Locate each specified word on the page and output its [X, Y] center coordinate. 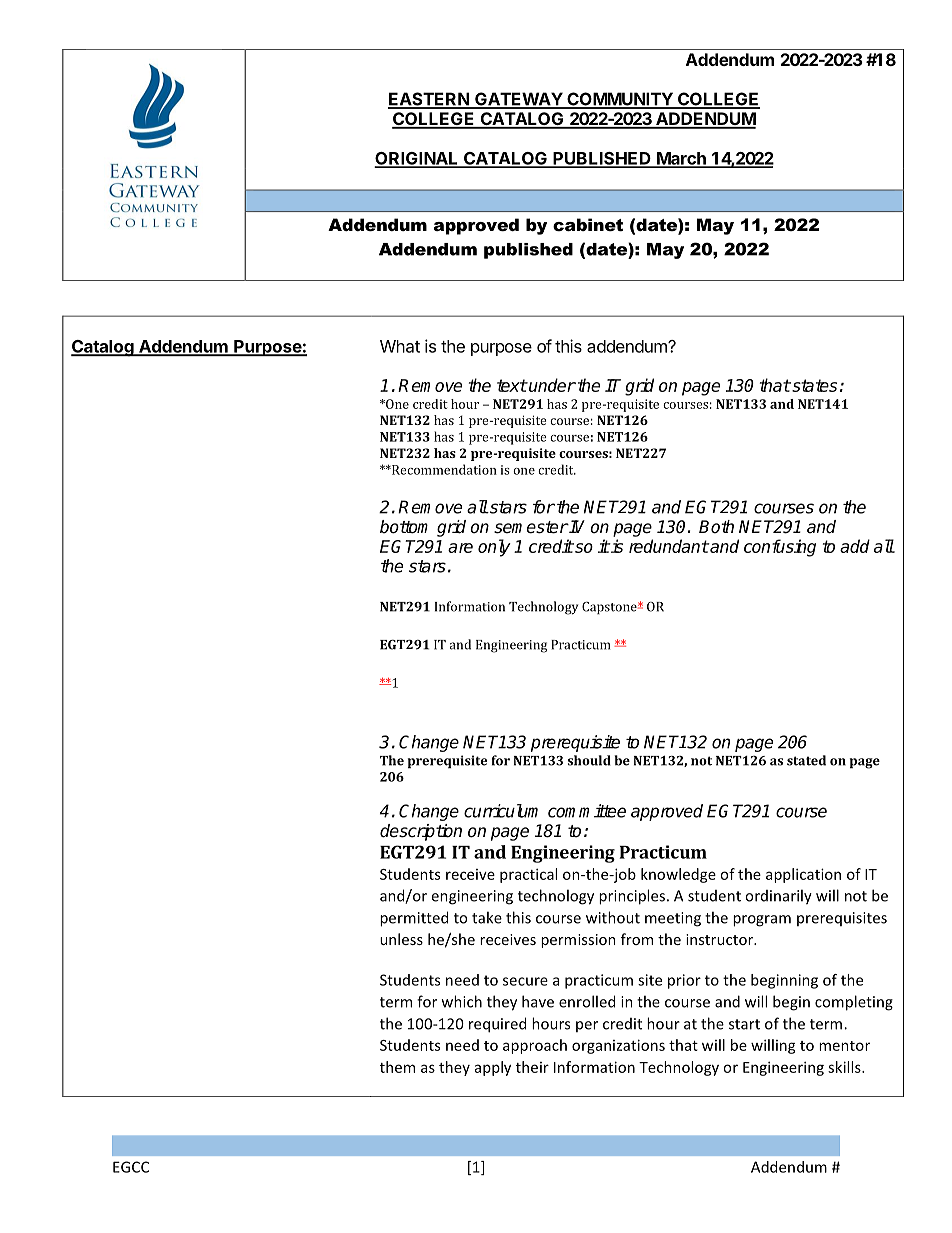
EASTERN [429, 100]
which [462, 1001]
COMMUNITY [620, 100]
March [681, 159]
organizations [618, 1046]
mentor [844, 1046]
